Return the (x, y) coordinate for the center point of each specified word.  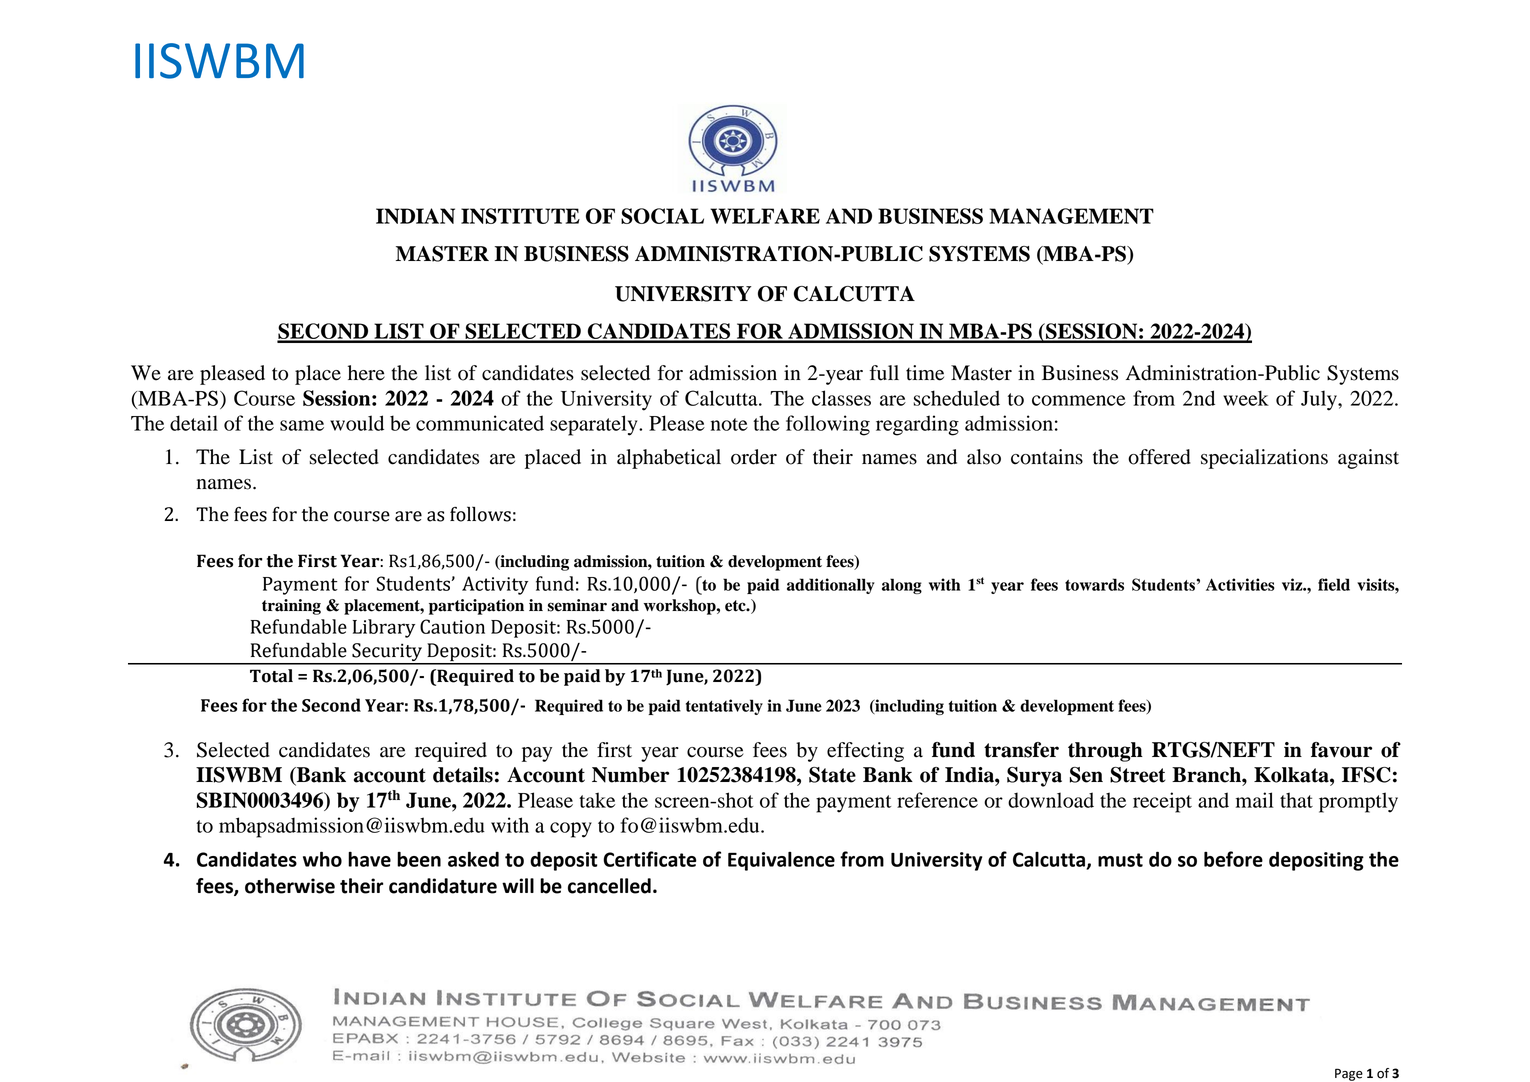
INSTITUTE (520, 216)
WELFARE (765, 216)
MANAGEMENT (1071, 216)
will (518, 885)
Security (387, 653)
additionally (831, 586)
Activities (1240, 584)
